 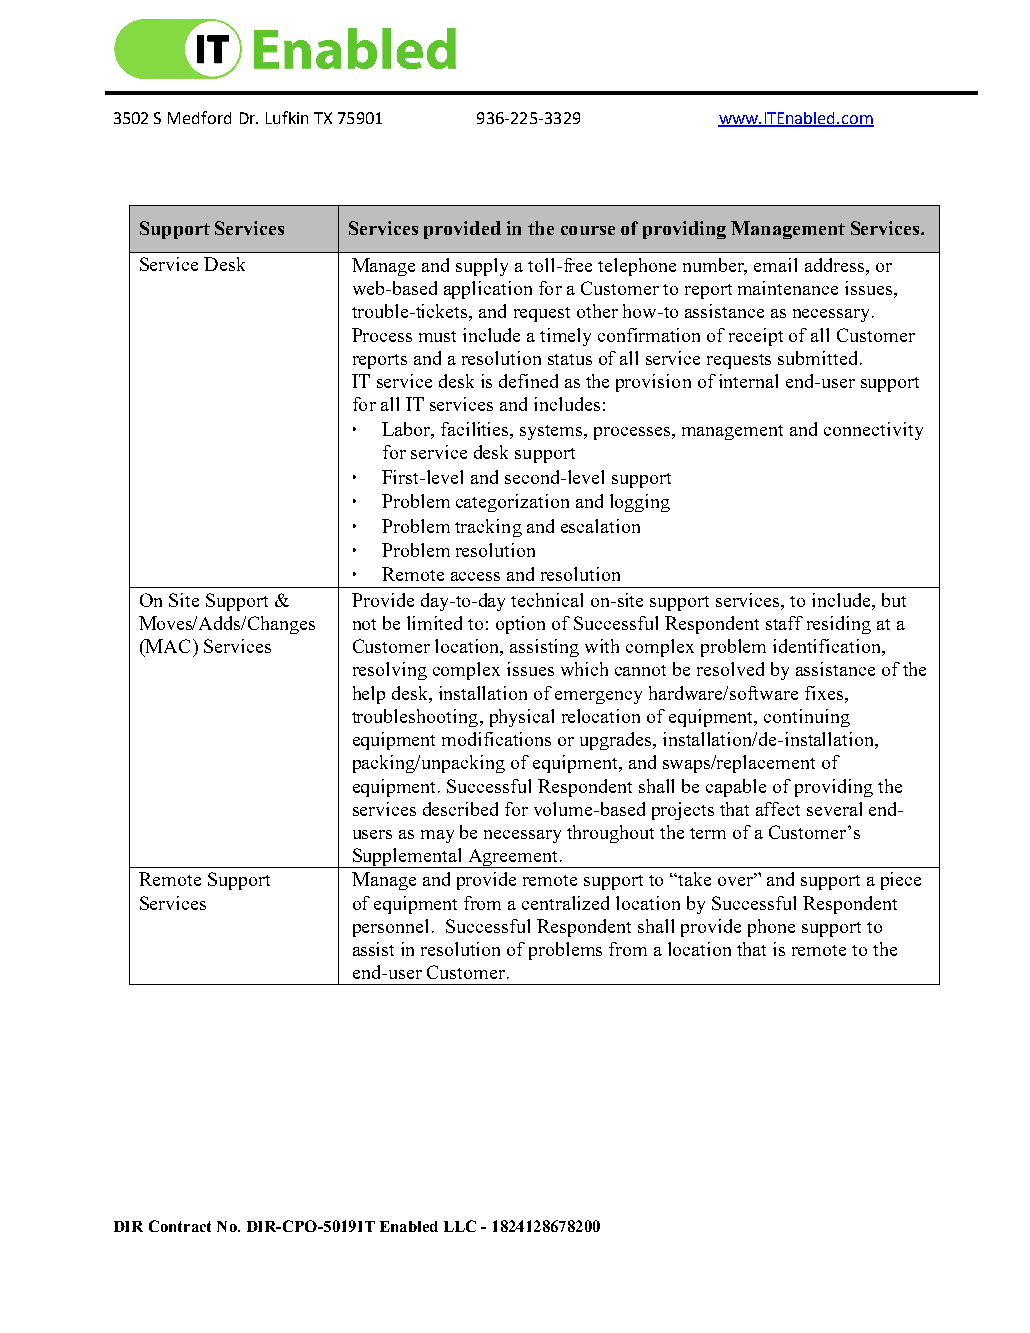 What do you see at coordinates (588, 230) in the screenshot?
I see `course` at bounding box center [588, 230].
